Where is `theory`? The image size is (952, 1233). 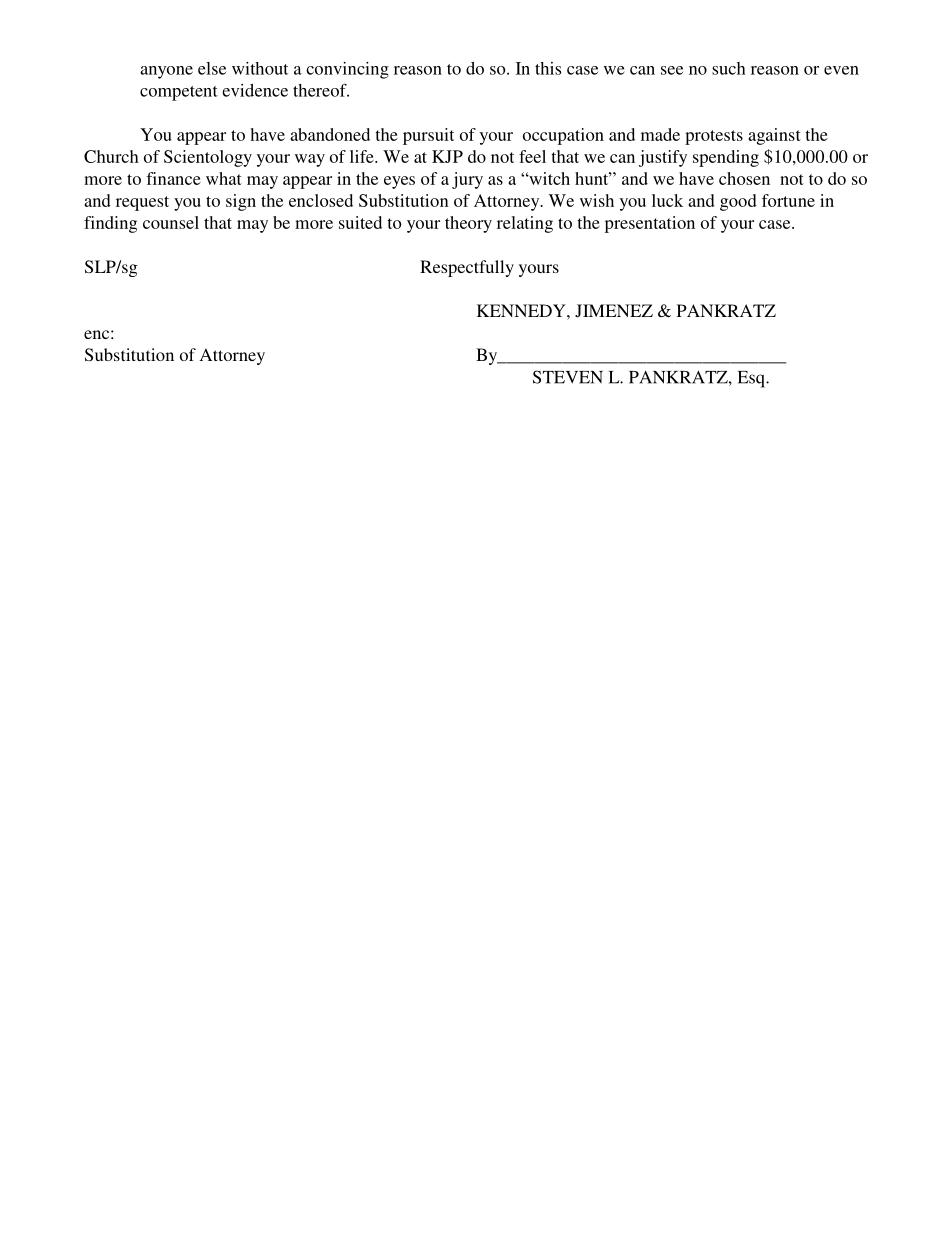 theory is located at coordinates (468, 224).
